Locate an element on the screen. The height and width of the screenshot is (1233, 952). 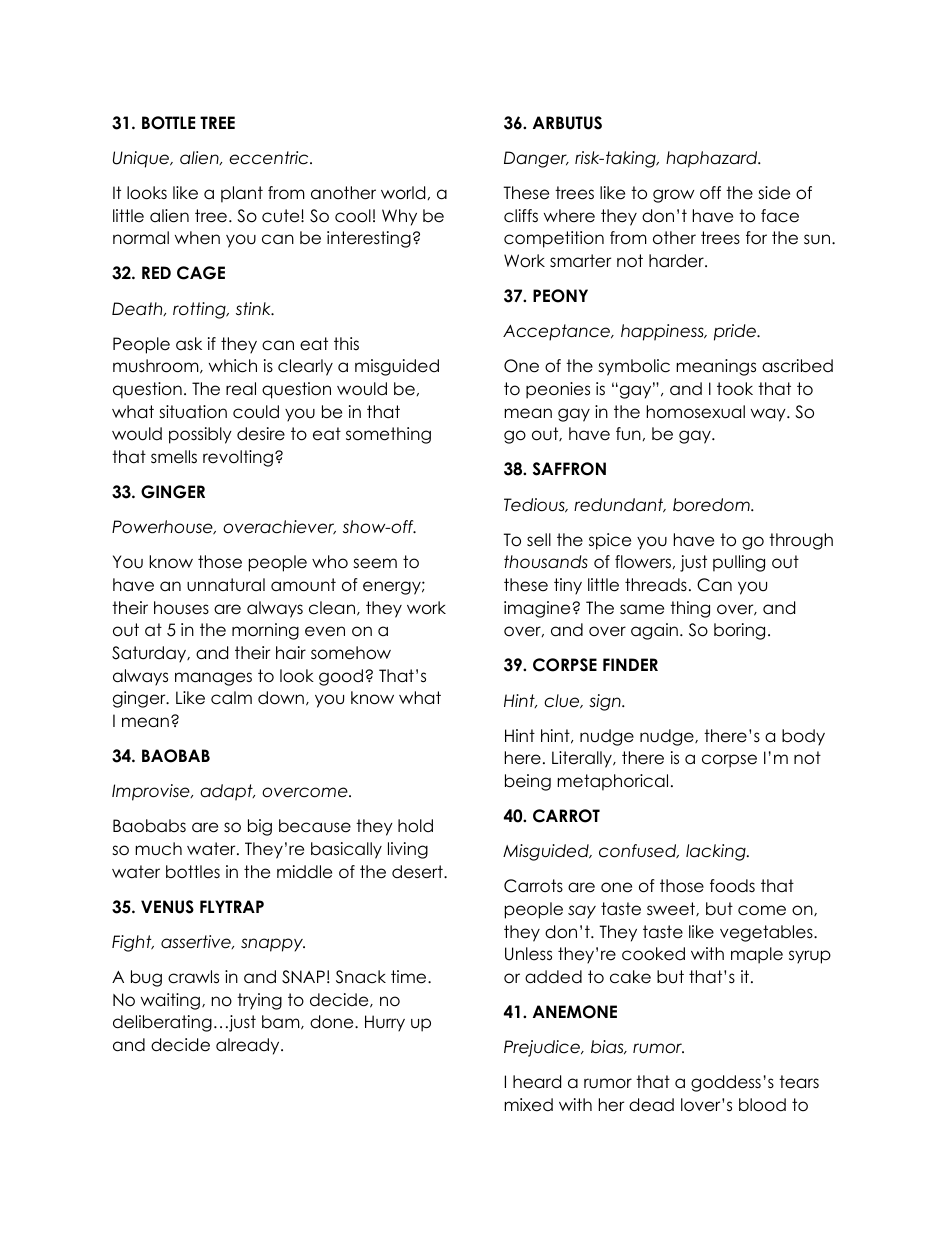
Danger is located at coordinates (536, 159).
